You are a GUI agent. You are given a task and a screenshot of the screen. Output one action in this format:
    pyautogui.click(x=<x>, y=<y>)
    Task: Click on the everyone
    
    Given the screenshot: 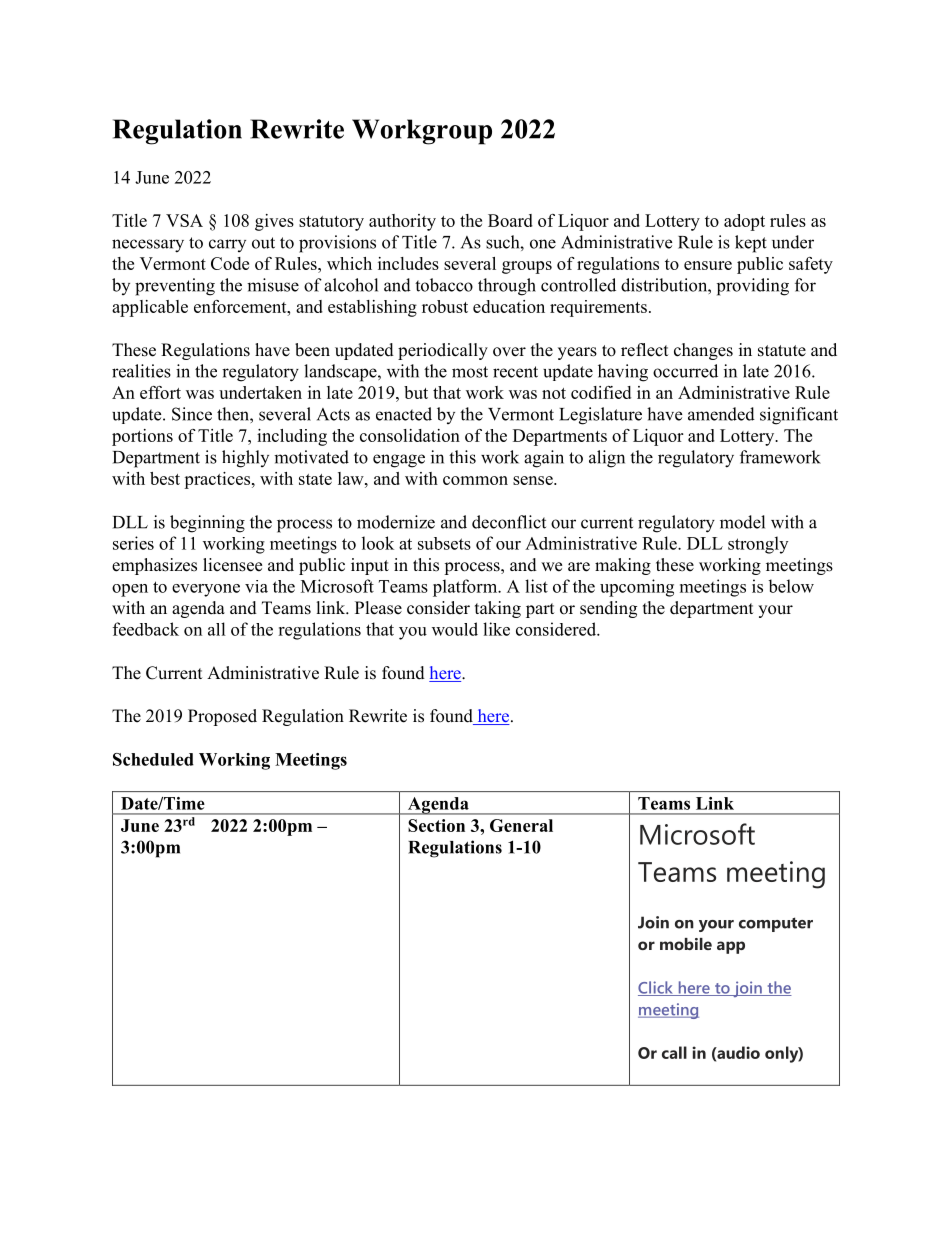 What is the action you would take?
    pyautogui.click(x=206, y=590)
